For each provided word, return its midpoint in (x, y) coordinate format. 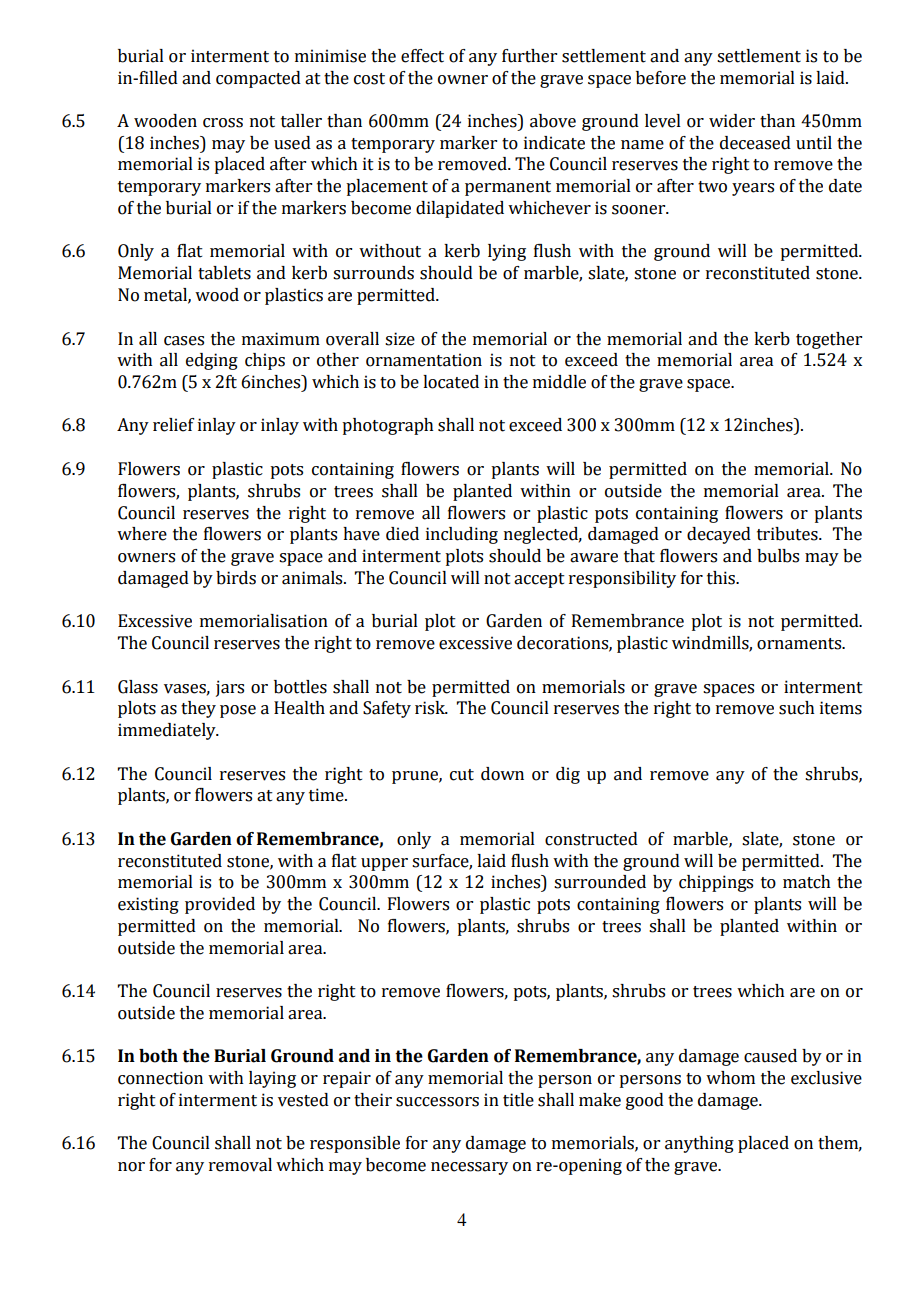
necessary (469, 1168)
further (529, 56)
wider (732, 121)
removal (240, 1165)
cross (223, 123)
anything (699, 1144)
